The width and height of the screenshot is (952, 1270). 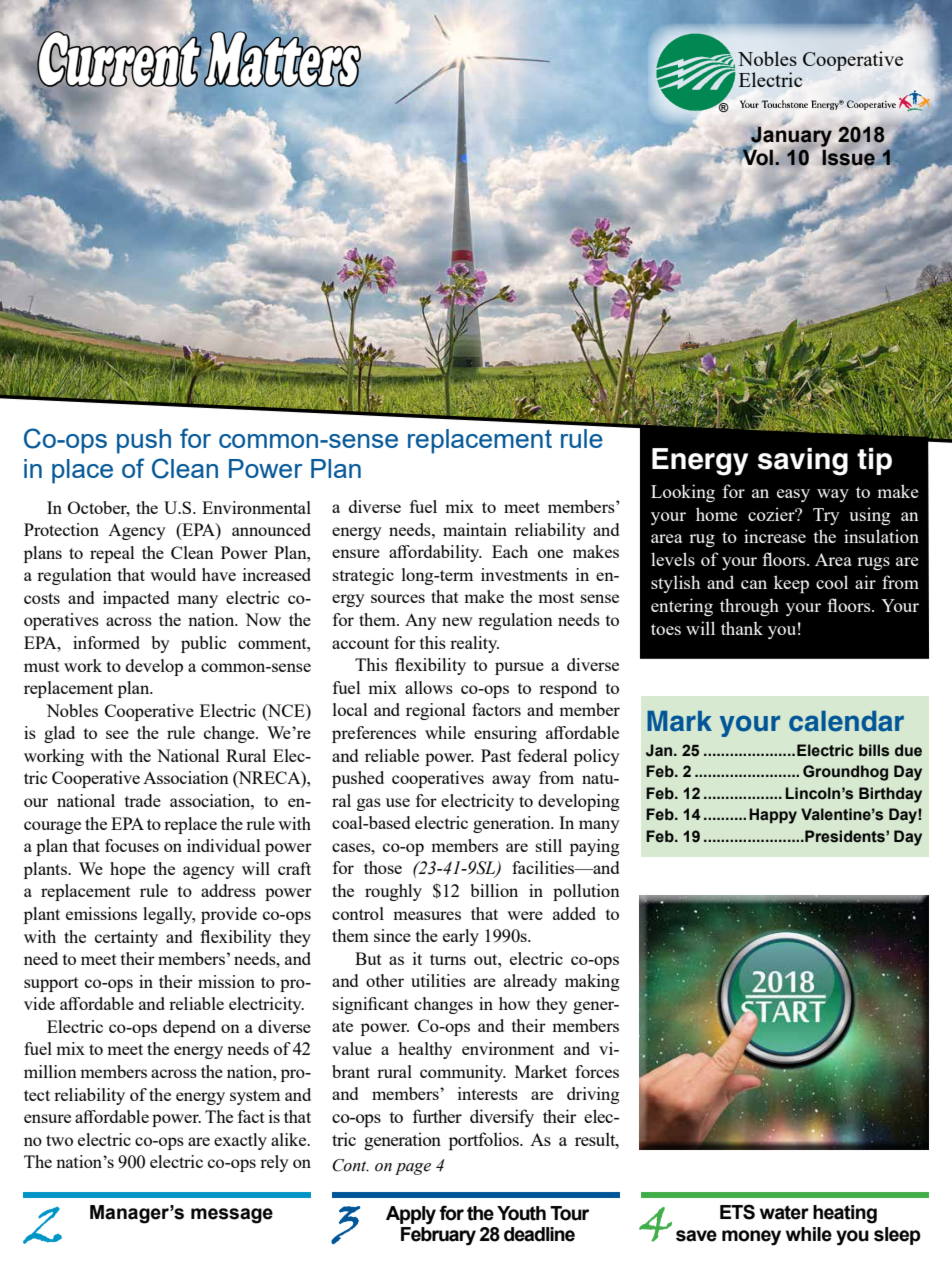 I want to click on Birthday, so click(x=890, y=795).
